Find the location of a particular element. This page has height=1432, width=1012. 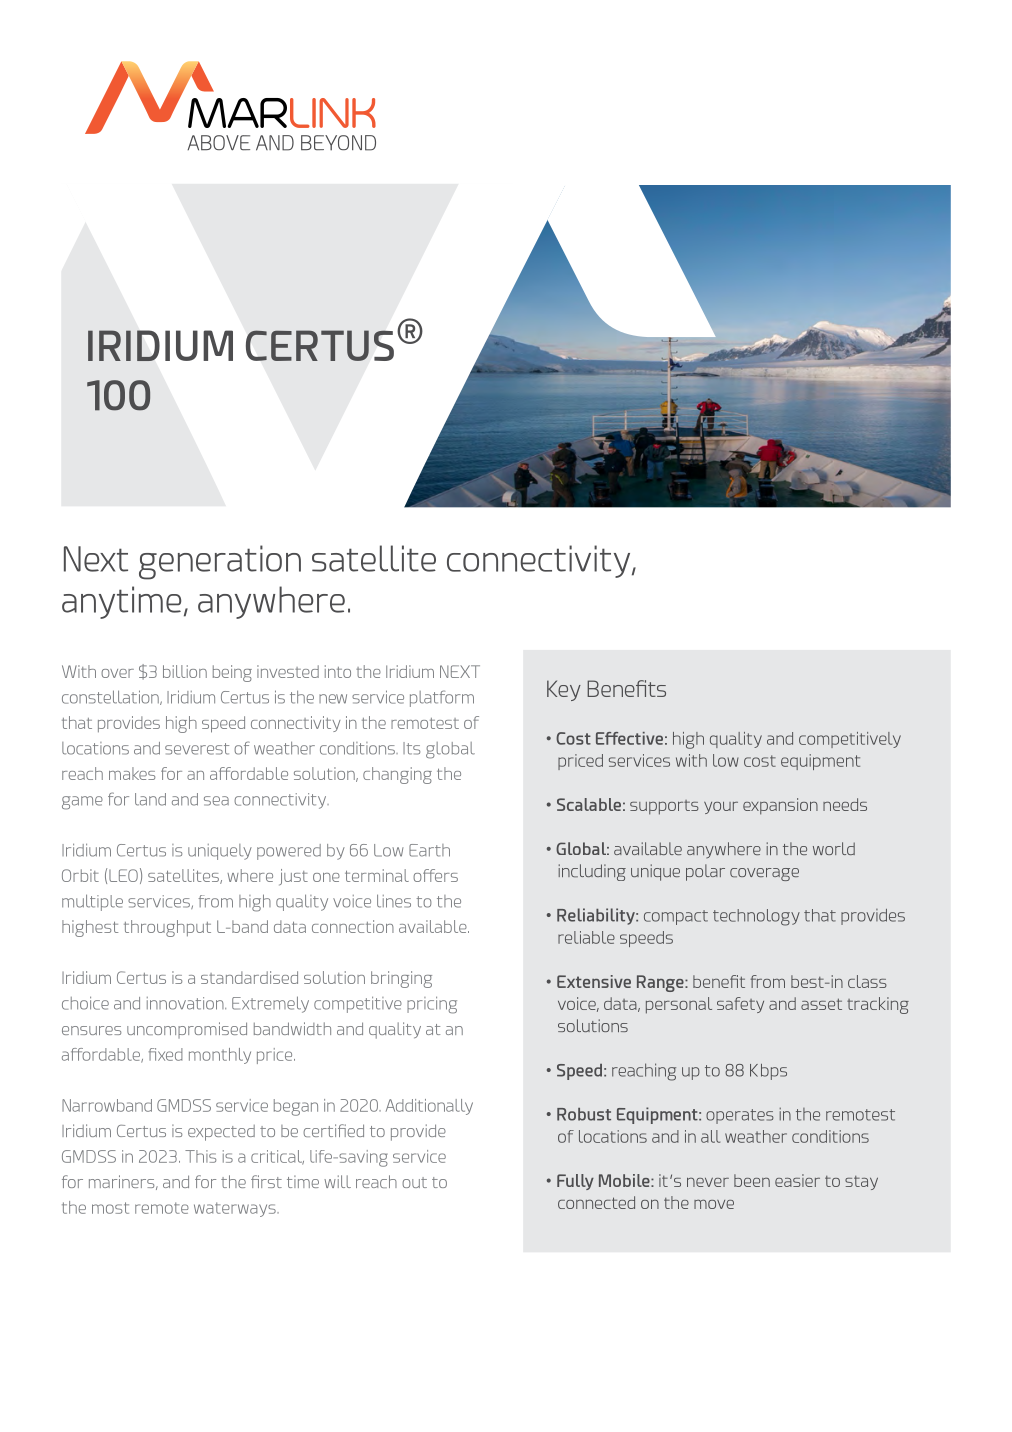

generation is located at coordinates (220, 562).
